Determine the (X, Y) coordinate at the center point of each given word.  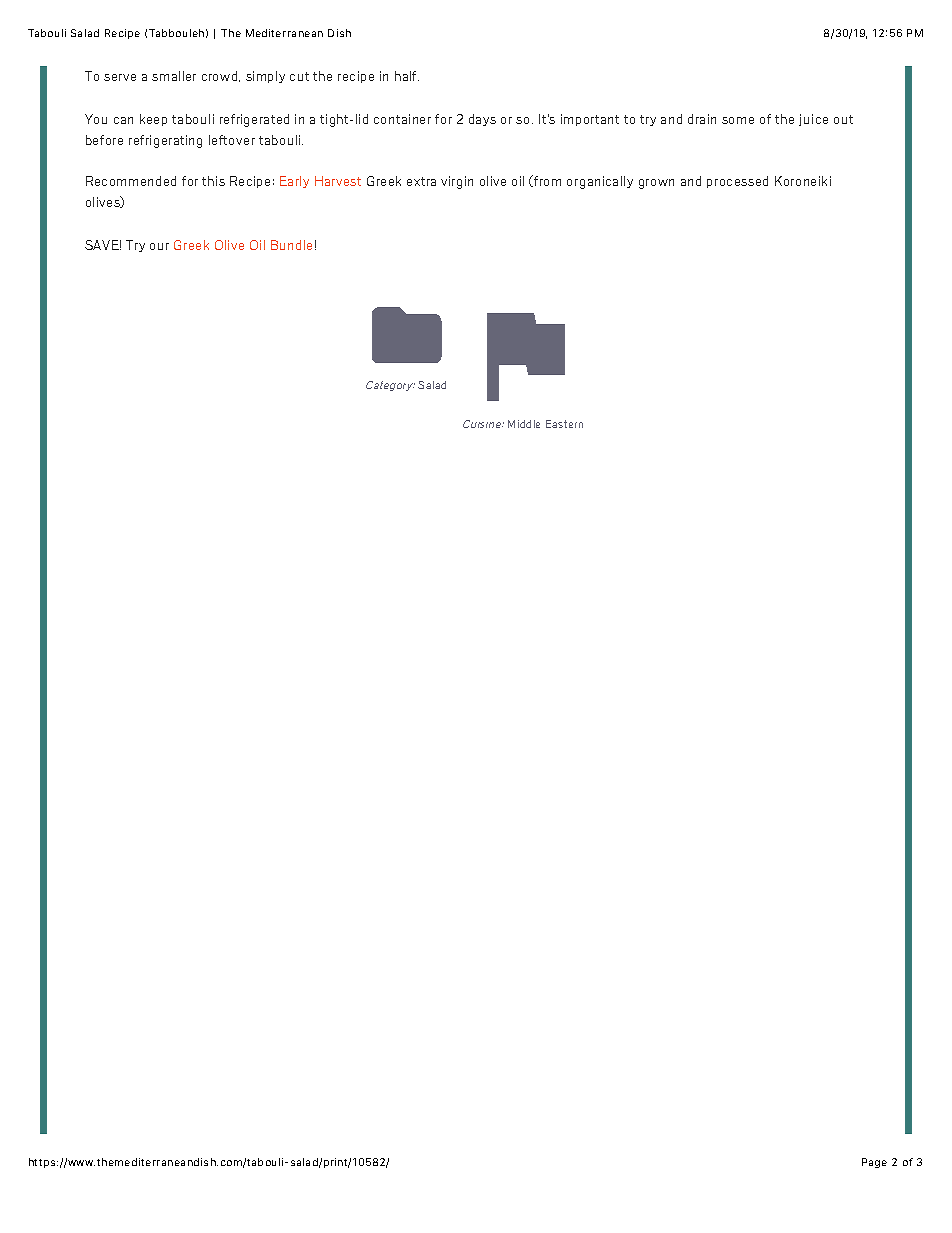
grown (656, 184)
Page (874, 1163)
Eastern (564, 424)
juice (813, 120)
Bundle (291, 245)
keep (153, 120)
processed (737, 182)
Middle (524, 424)
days (482, 120)
